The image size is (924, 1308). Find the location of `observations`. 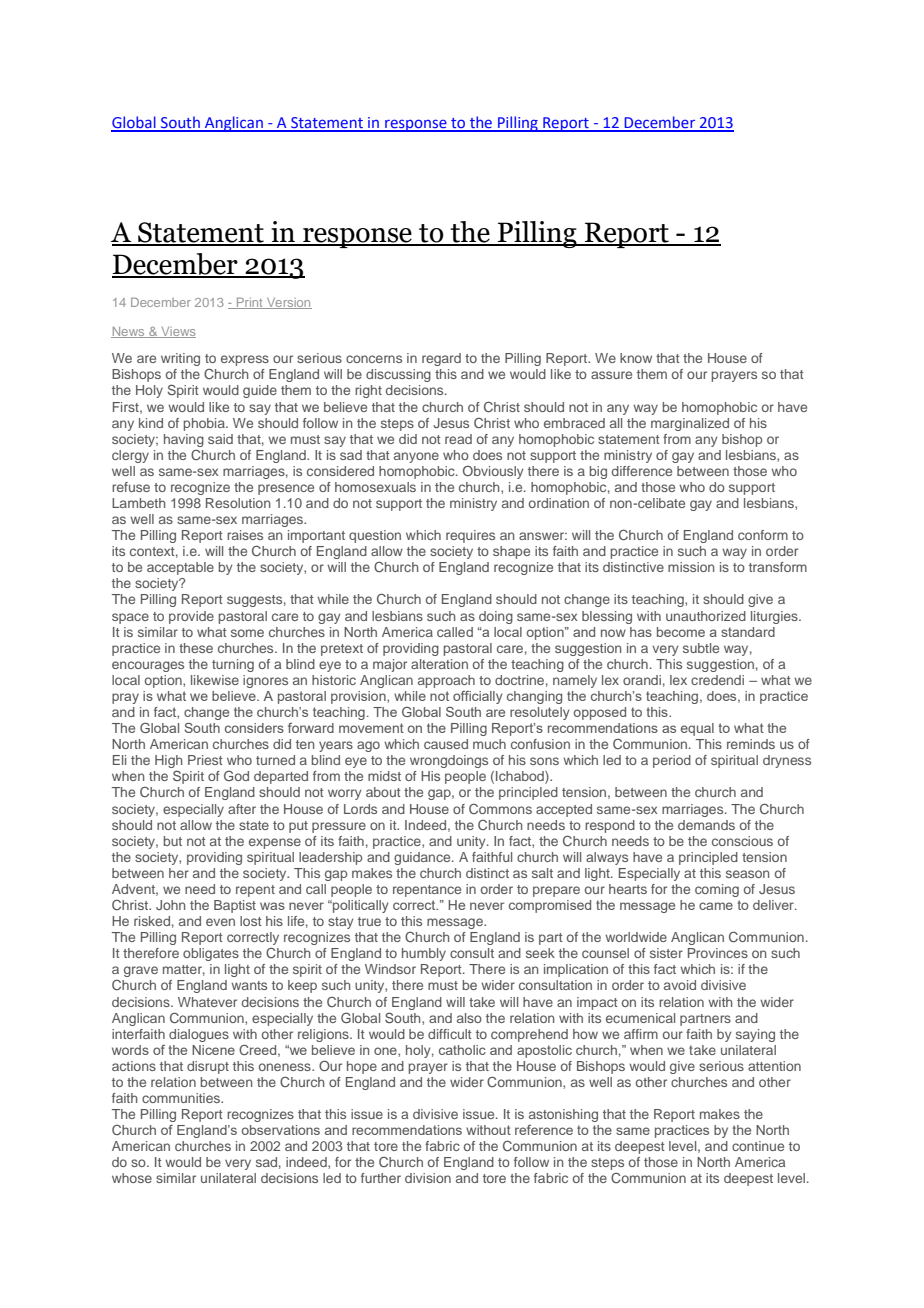

observations is located at coordinates (281, 1130).
